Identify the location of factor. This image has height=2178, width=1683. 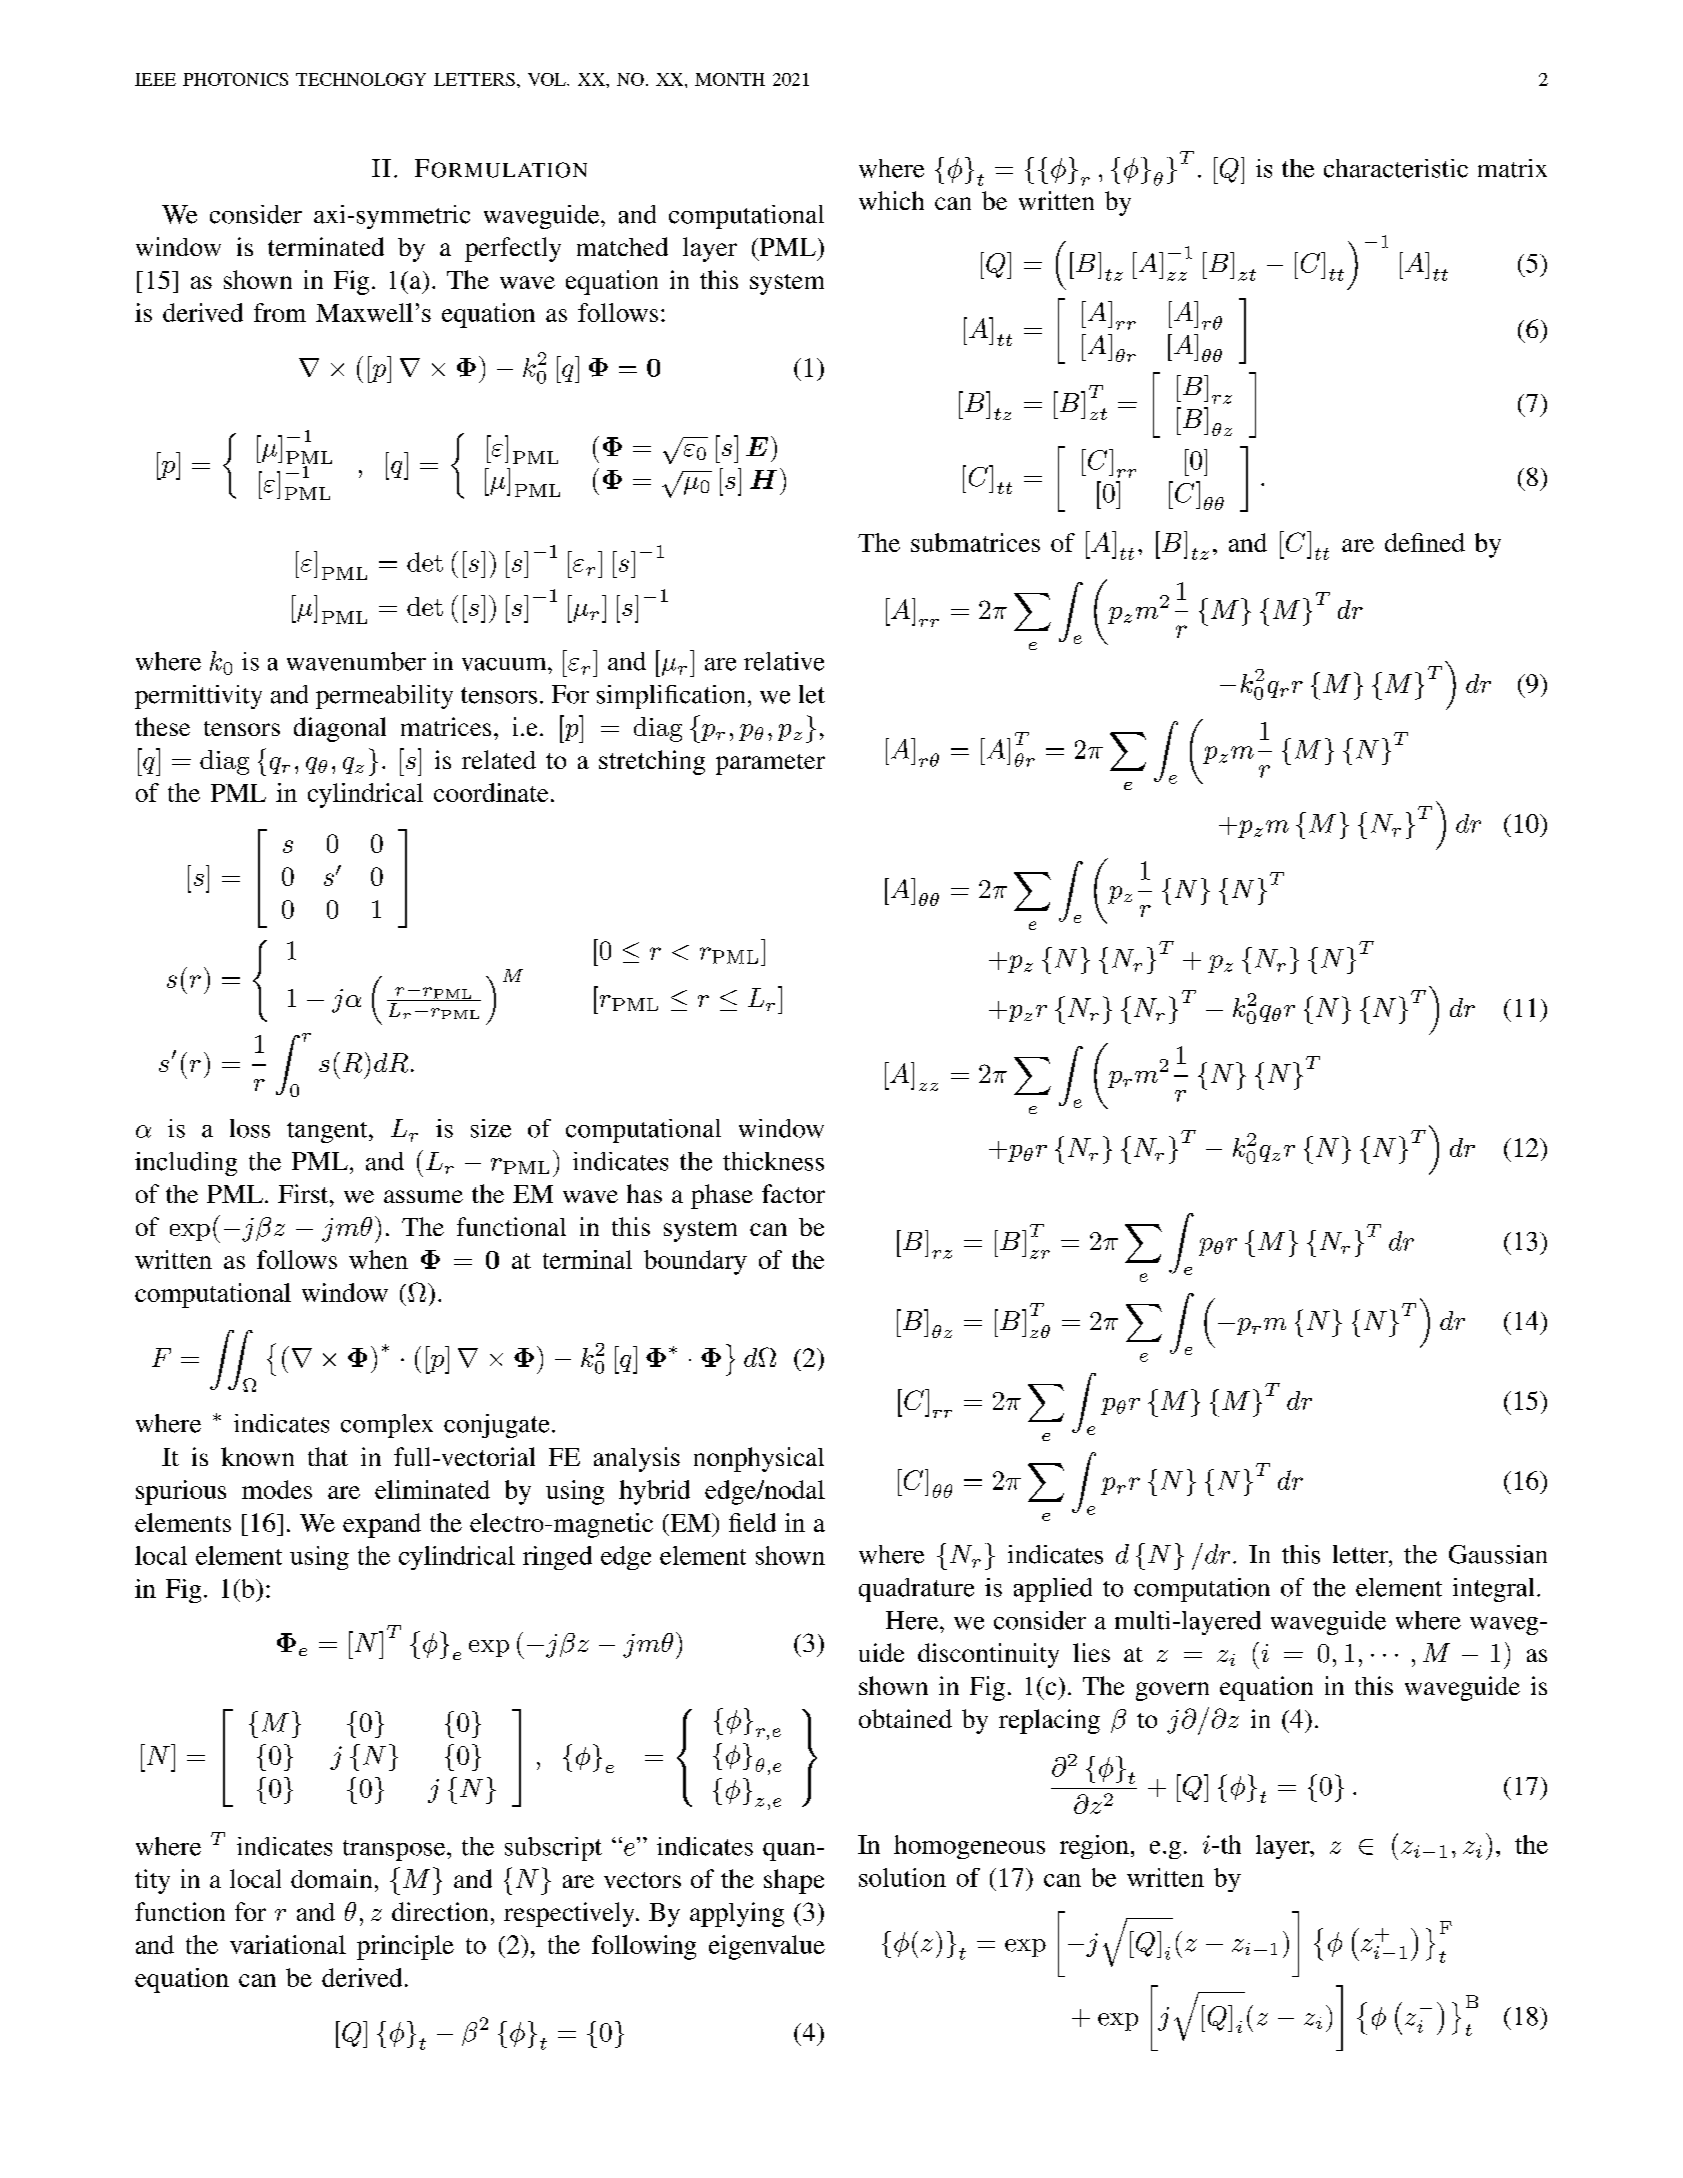
(793, 1193).
